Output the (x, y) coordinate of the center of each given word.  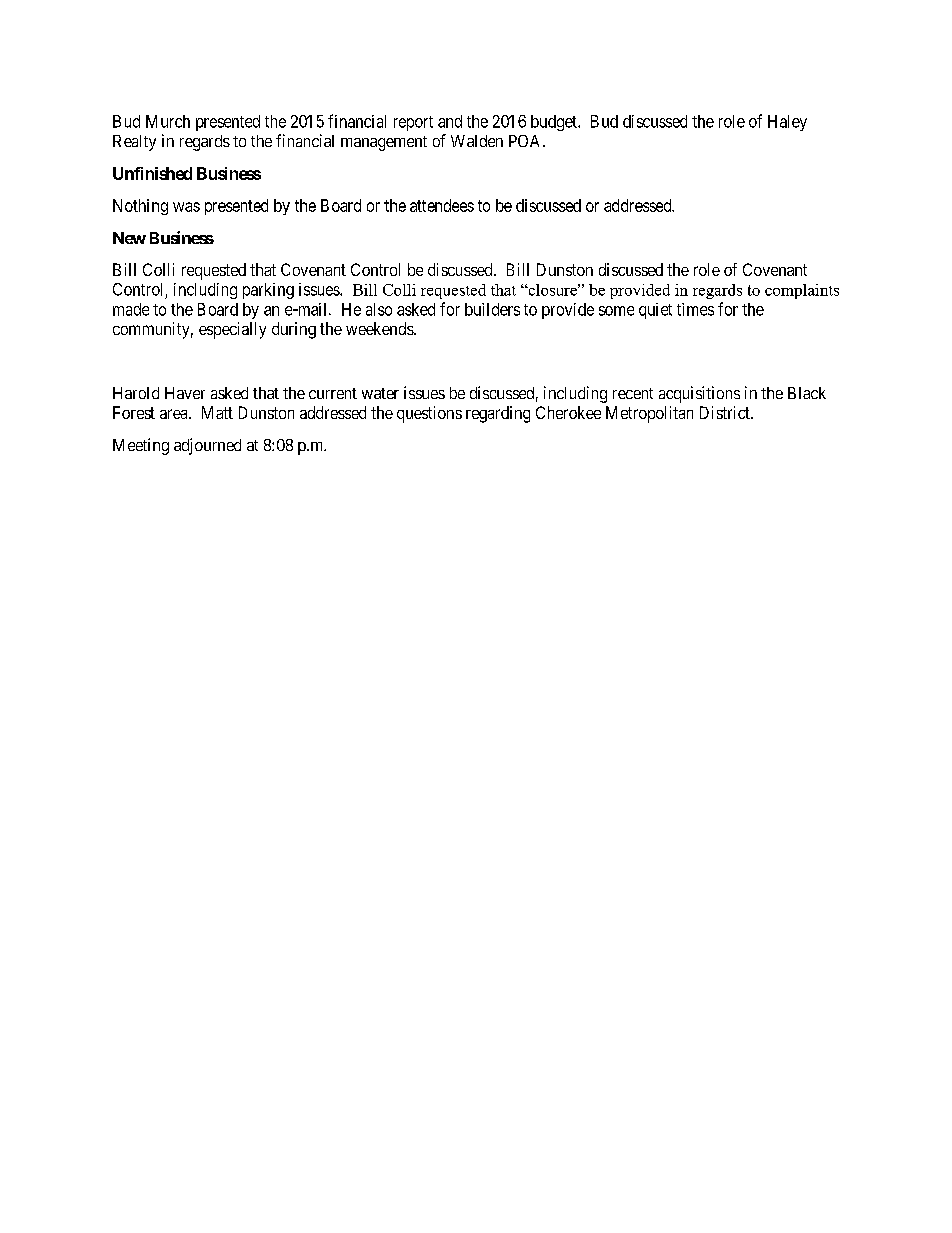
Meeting (141, 446)
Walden (477, 141)
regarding (498, 414)
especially (232, 330)
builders (492, 309)
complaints (802, 291)
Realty (134, 143)
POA (526, 141)
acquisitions (699, 394)
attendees (442, 205)
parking (268, 291)
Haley (787, 123)
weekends (380, 328)
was (186, 207)
